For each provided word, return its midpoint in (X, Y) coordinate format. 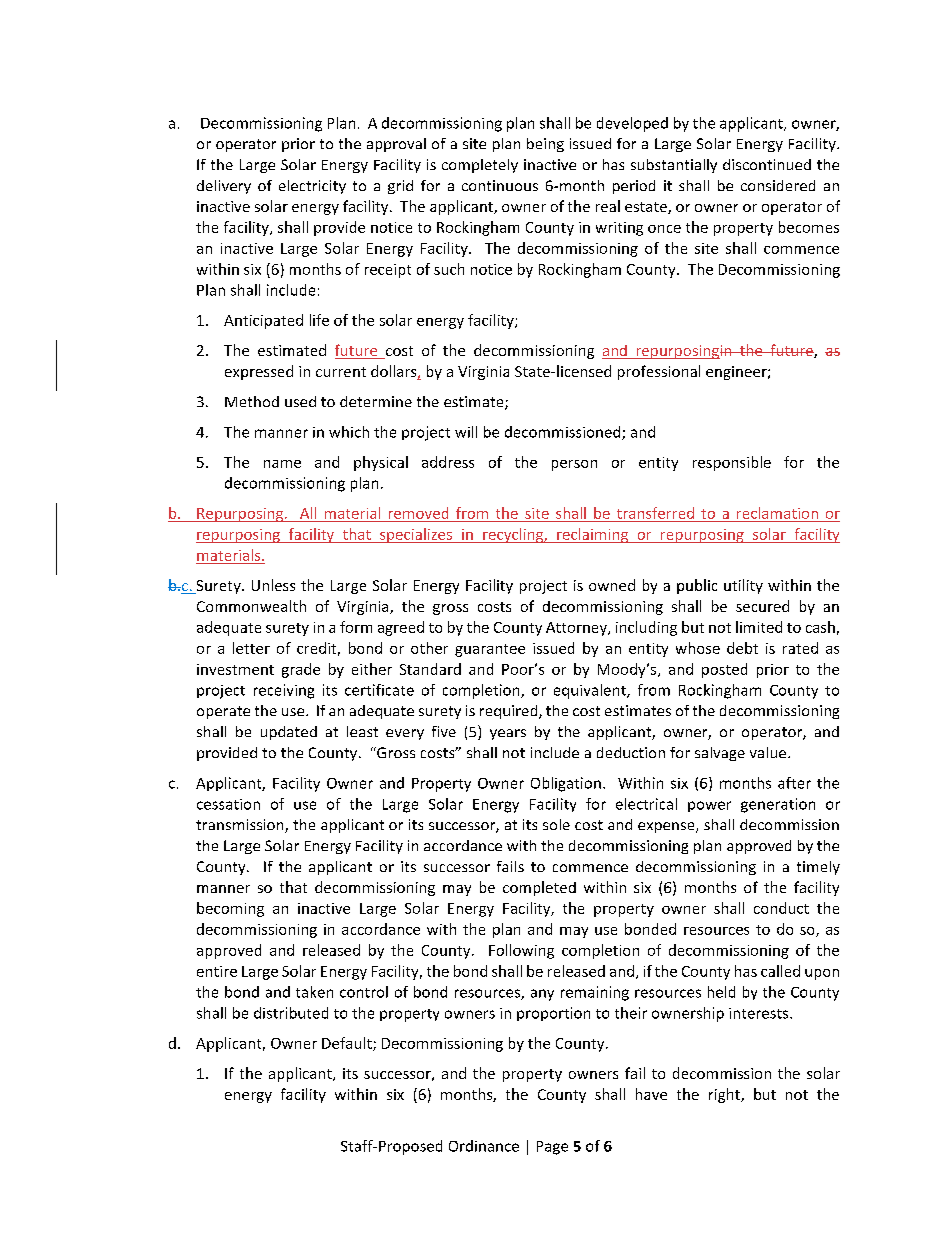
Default (348, 1044)
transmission (241, 826)
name (282, 464)
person (574, 465)
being (545, 145)
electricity (312, 187)
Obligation (566, 784)
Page (552, 1148)
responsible (732, 463)
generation (778, 805)
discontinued (767, 164)
